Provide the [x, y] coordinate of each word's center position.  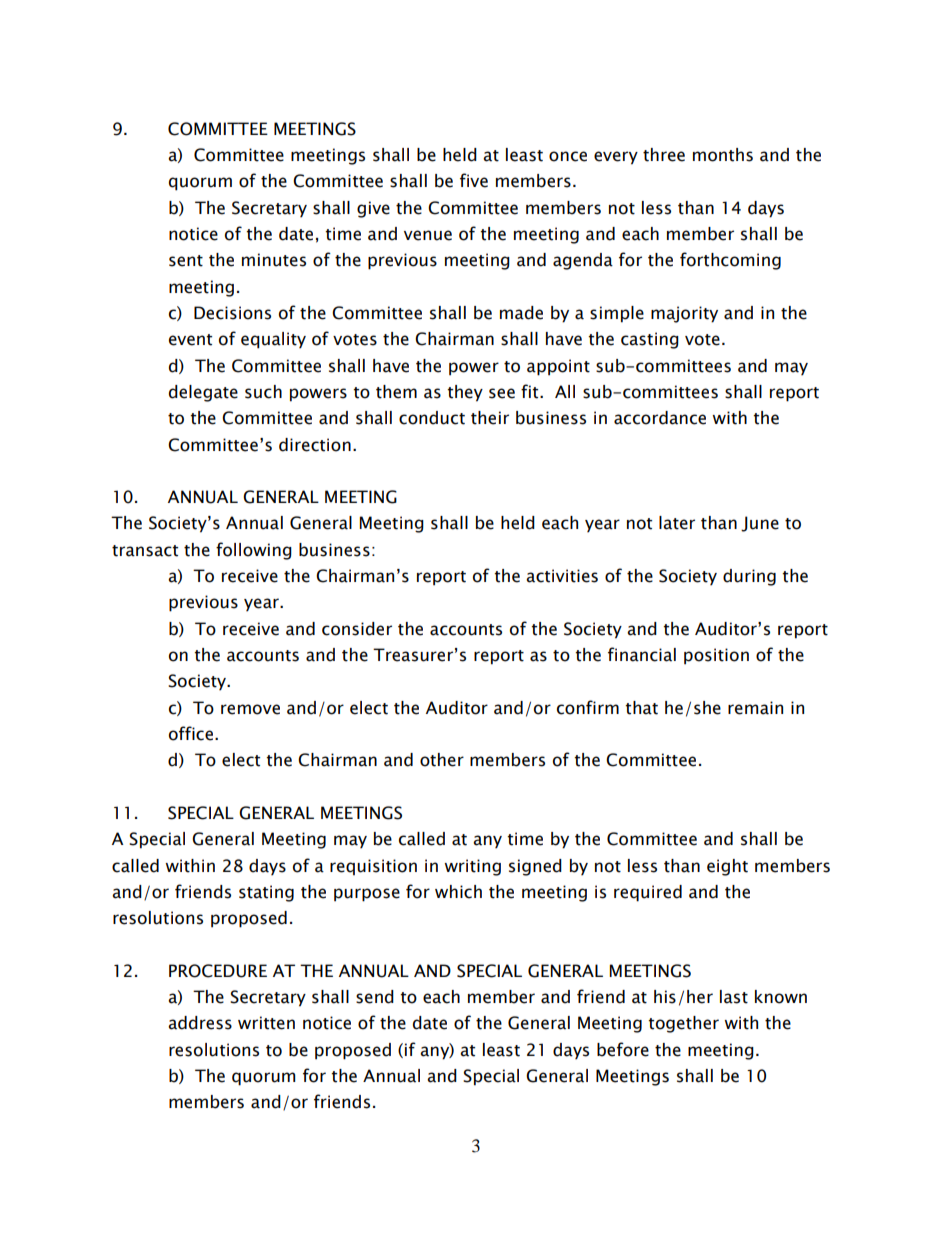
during [749, 577]
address [200, 1023]
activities [562, 576]
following [254, 551]
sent [186, 261]
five [474, 180]
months [723, 155]
